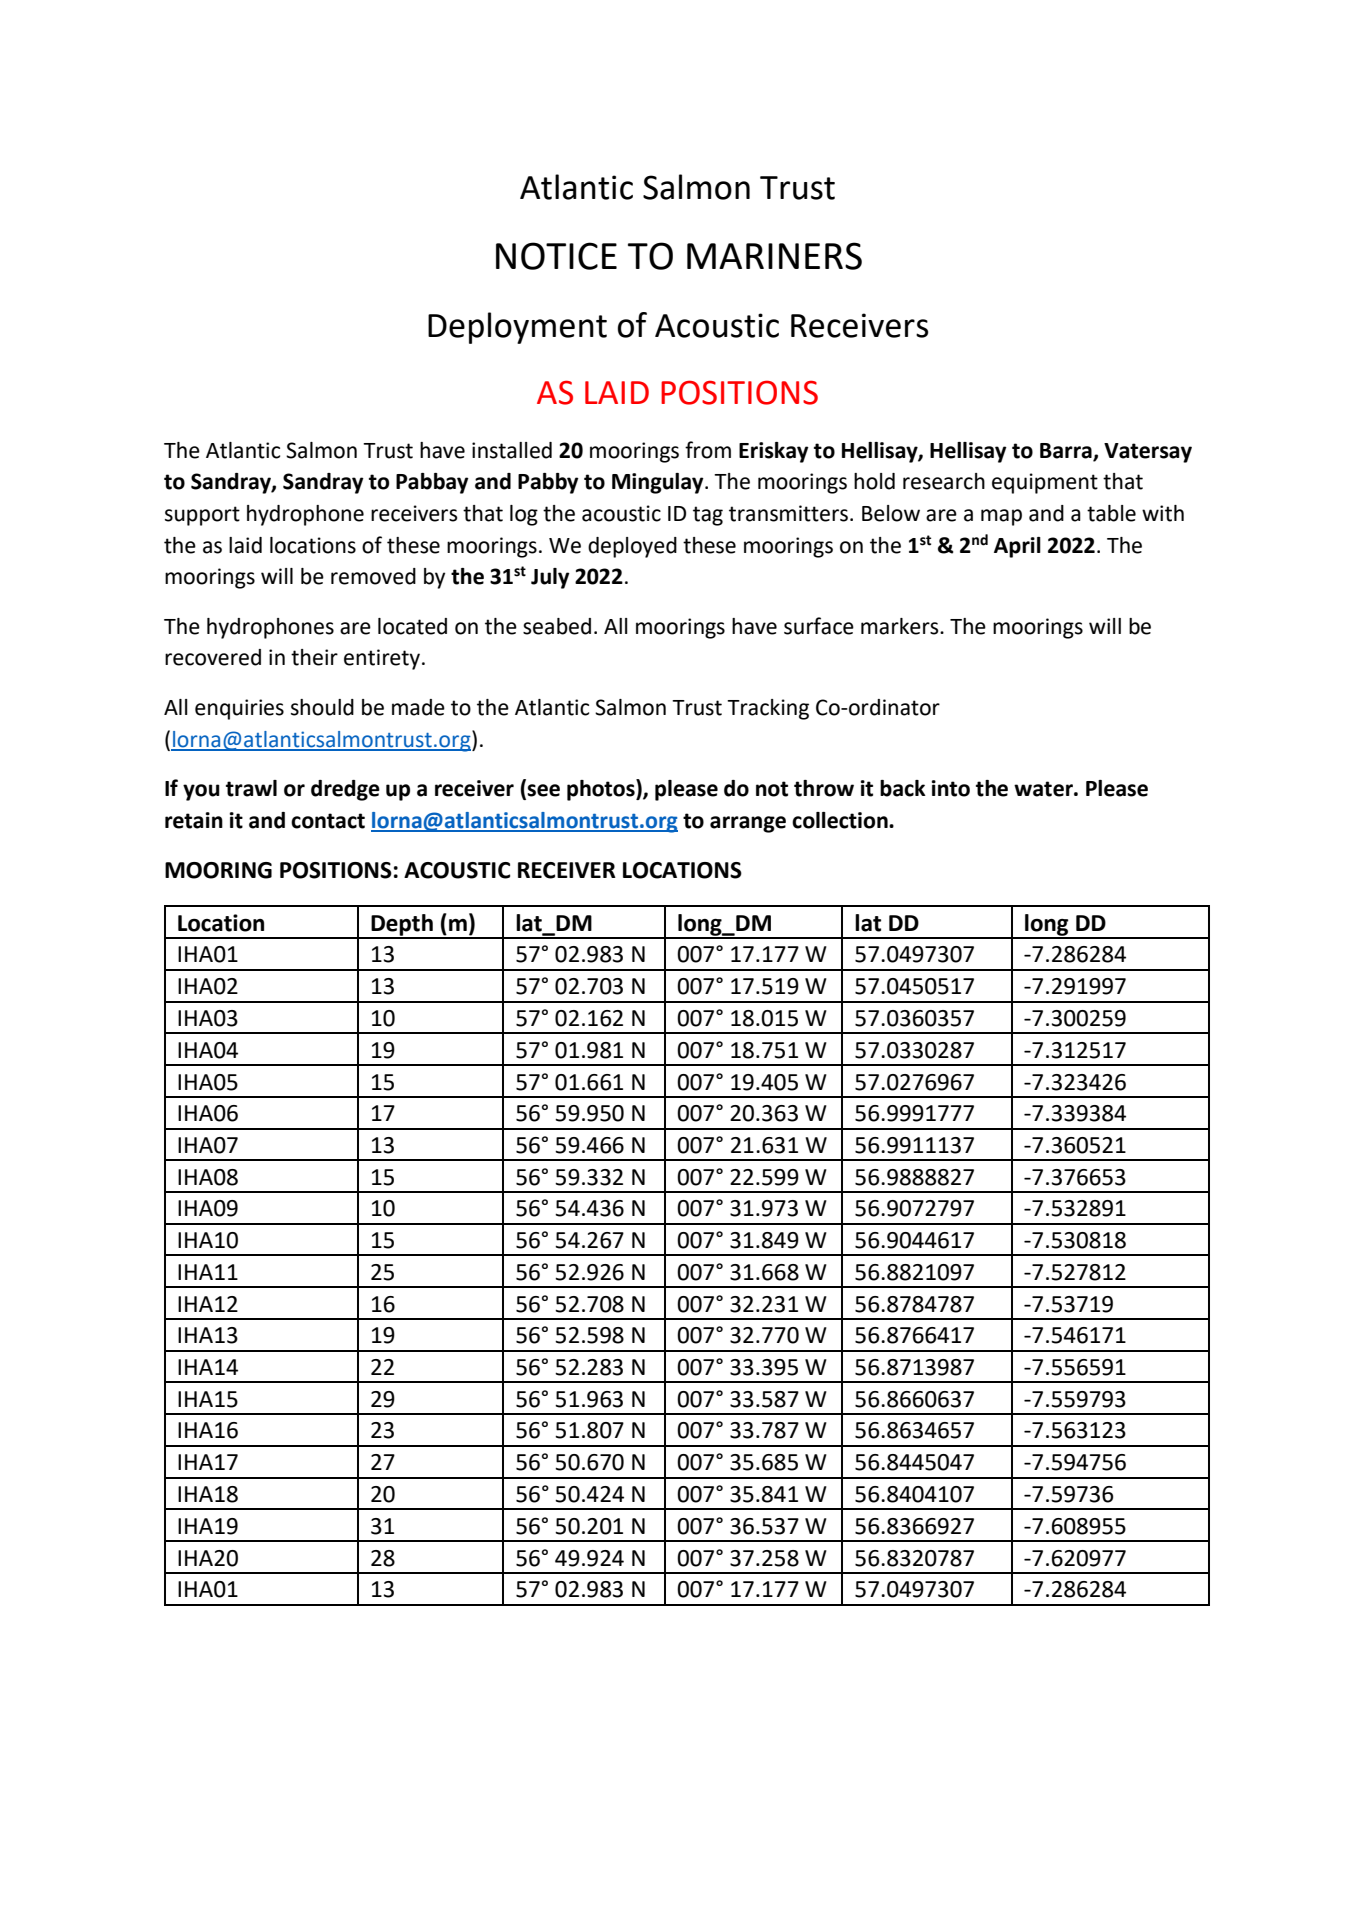 This screenshot has height=1918, width=1356. I want to click on NOTICE, so click(556, 256).
